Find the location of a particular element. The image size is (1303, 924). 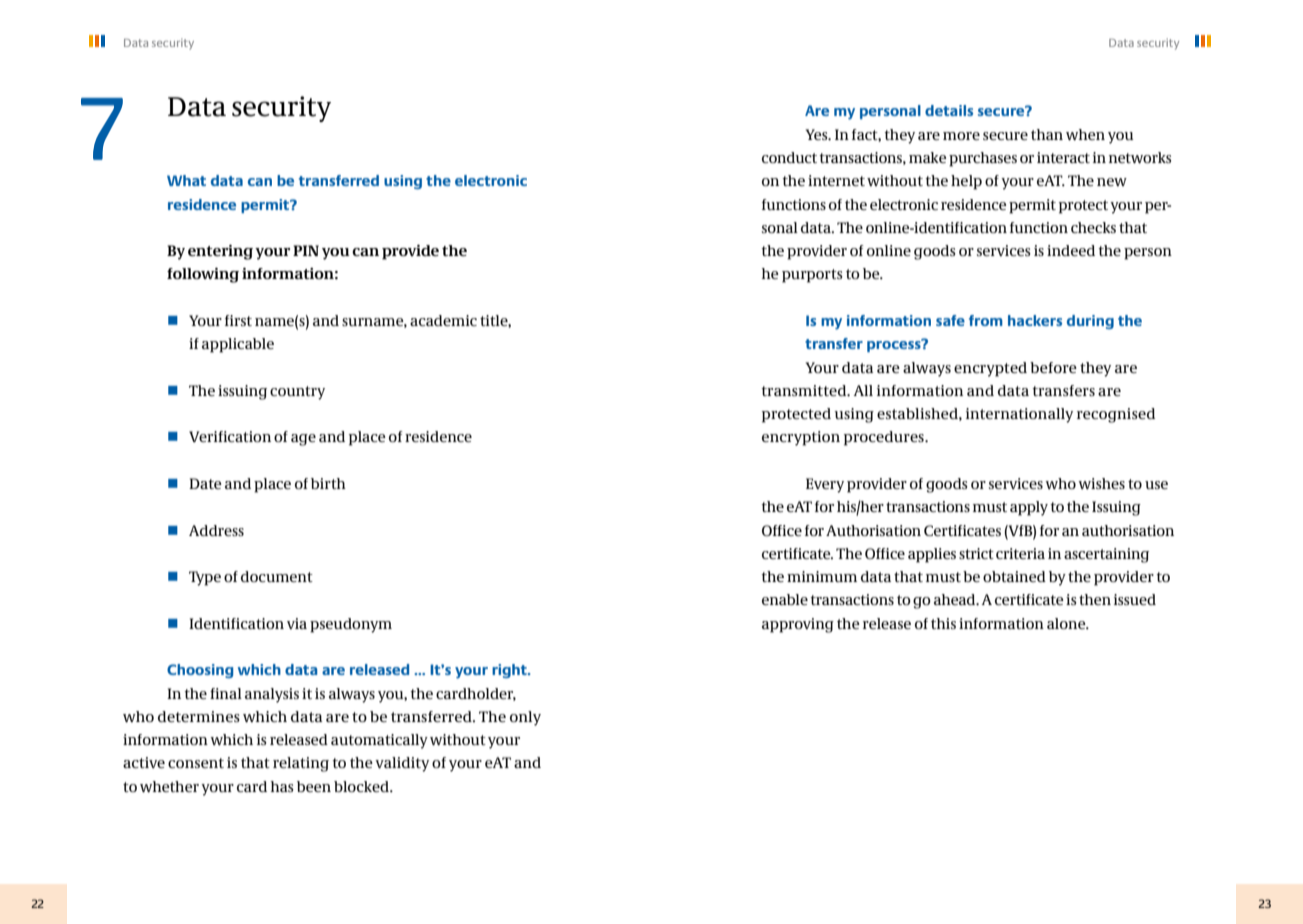

hackers is located at coordinates (1035, 320).
